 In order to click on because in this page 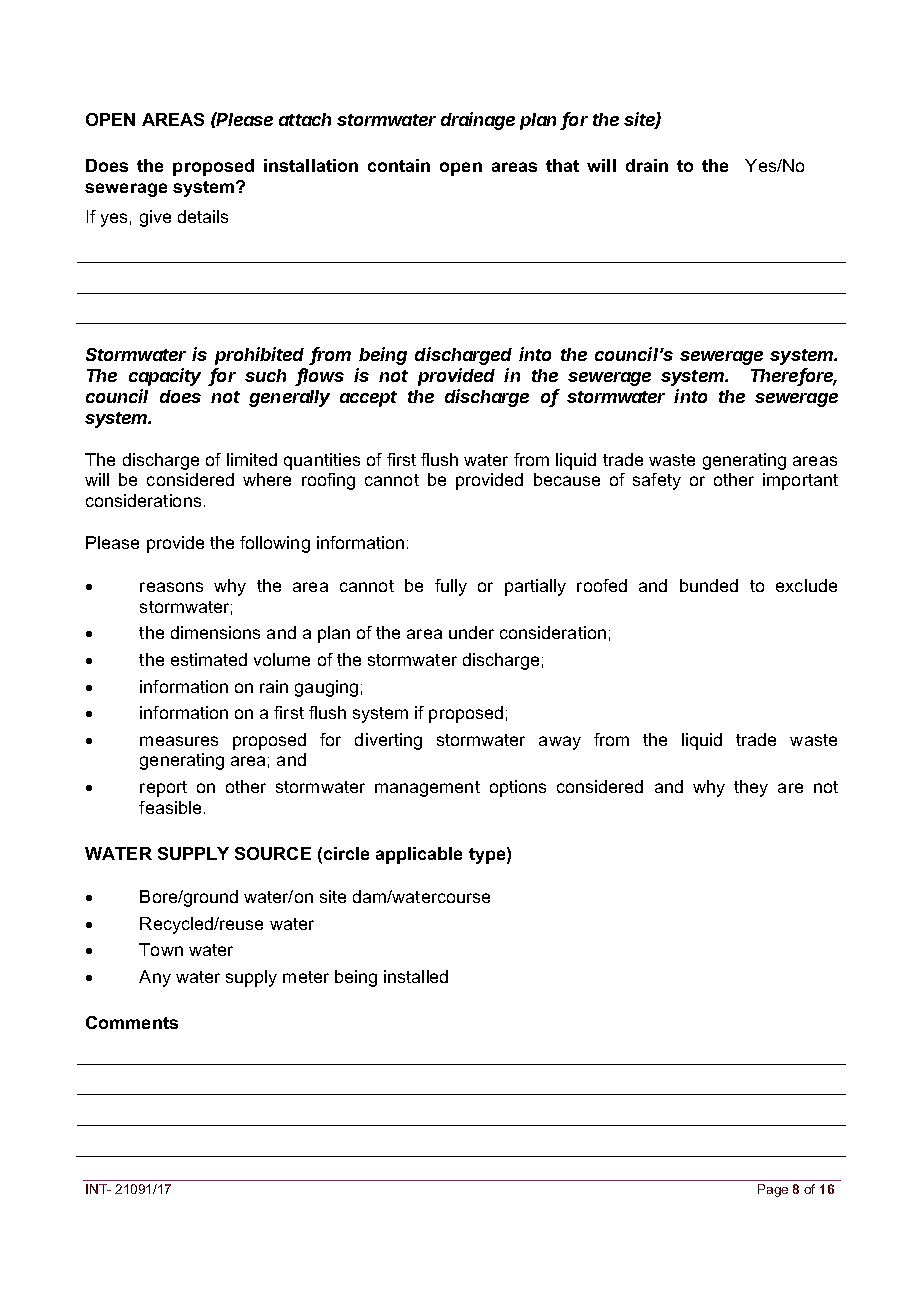, I will do `click(567, 479)`.
